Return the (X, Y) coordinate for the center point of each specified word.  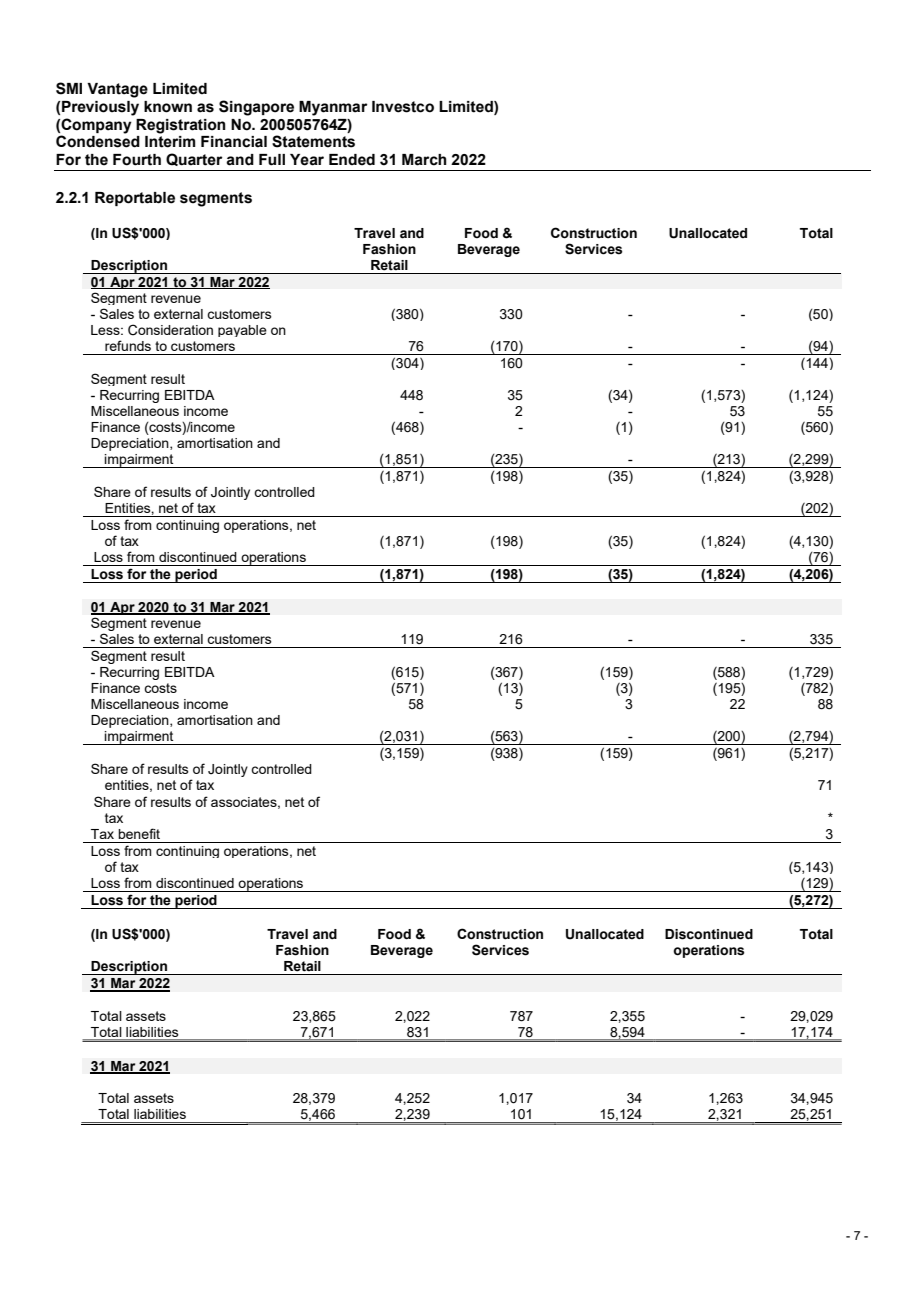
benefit (139, 833)
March (424, 160)
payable (242, 331)
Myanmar (333, 108)
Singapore (256, 108)
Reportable (135, 199)
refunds (128, 345)
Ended (352, 160)
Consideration (170, 330)
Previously (100, 108)
